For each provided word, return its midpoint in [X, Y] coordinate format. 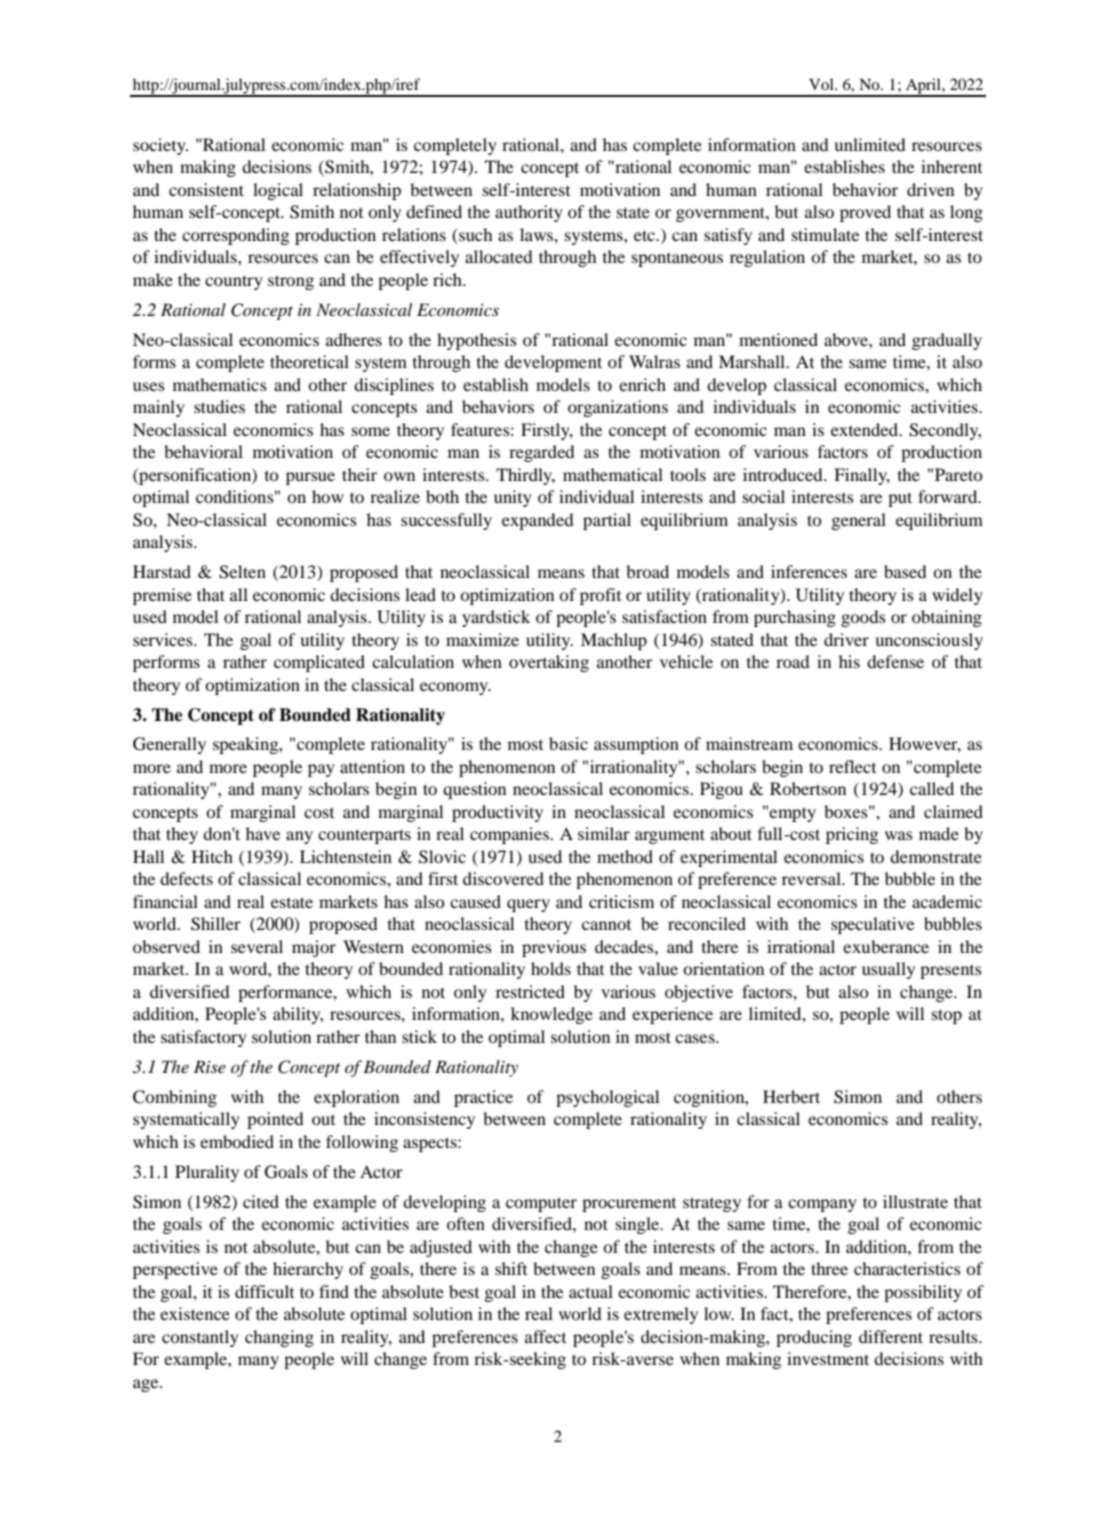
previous [554, 948]
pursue [310, 478]
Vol [822, 84]
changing [279, 1338]
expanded [538, 521]
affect [545, 1336]
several [257, 946]
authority [529, 213]
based [905, 571]
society [160, 146]
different [891, 1336]
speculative [872, 925]
